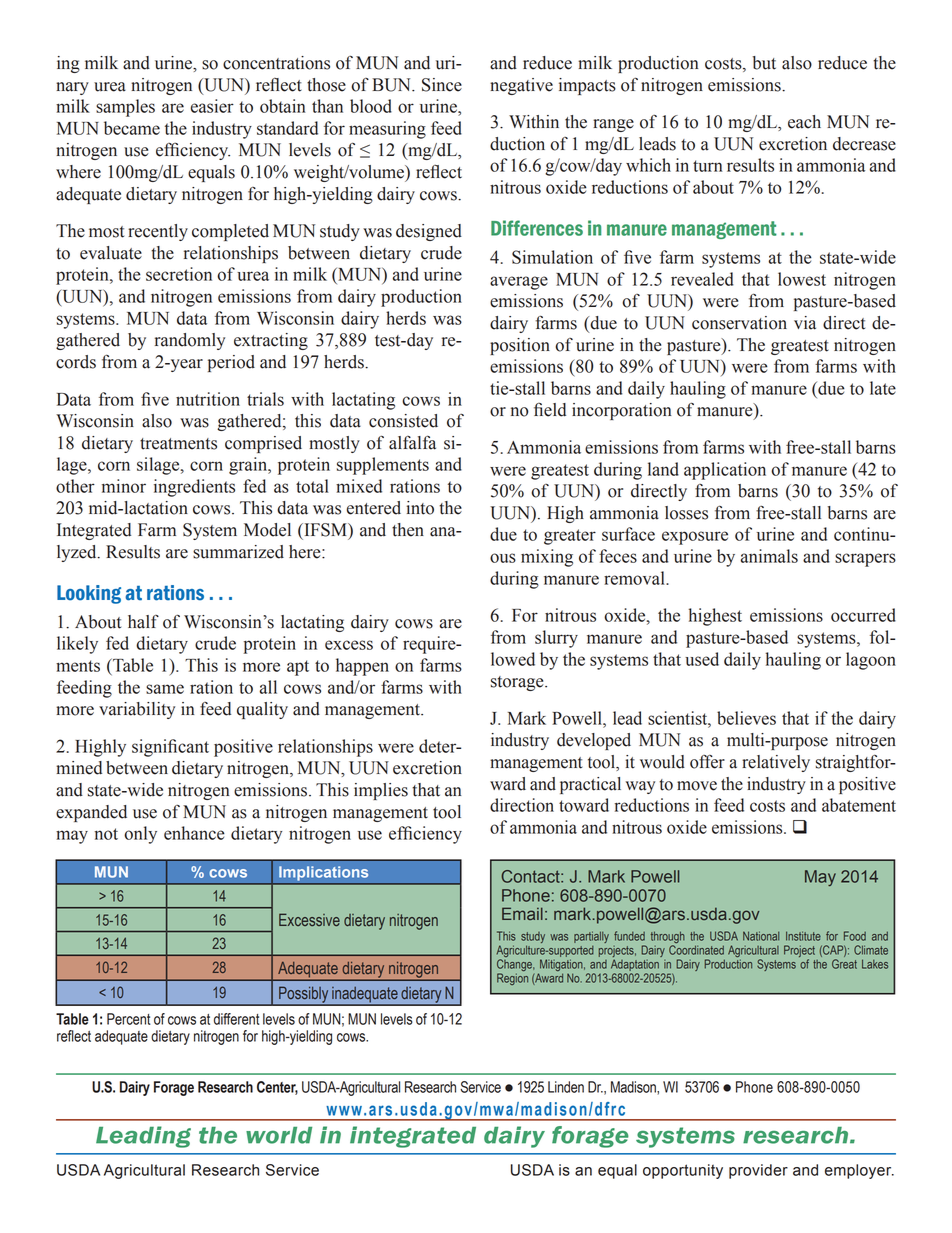 The image size is (952, 1233). Describe the element at coordinates (804, 122) in the document. I see `each` at that location.
